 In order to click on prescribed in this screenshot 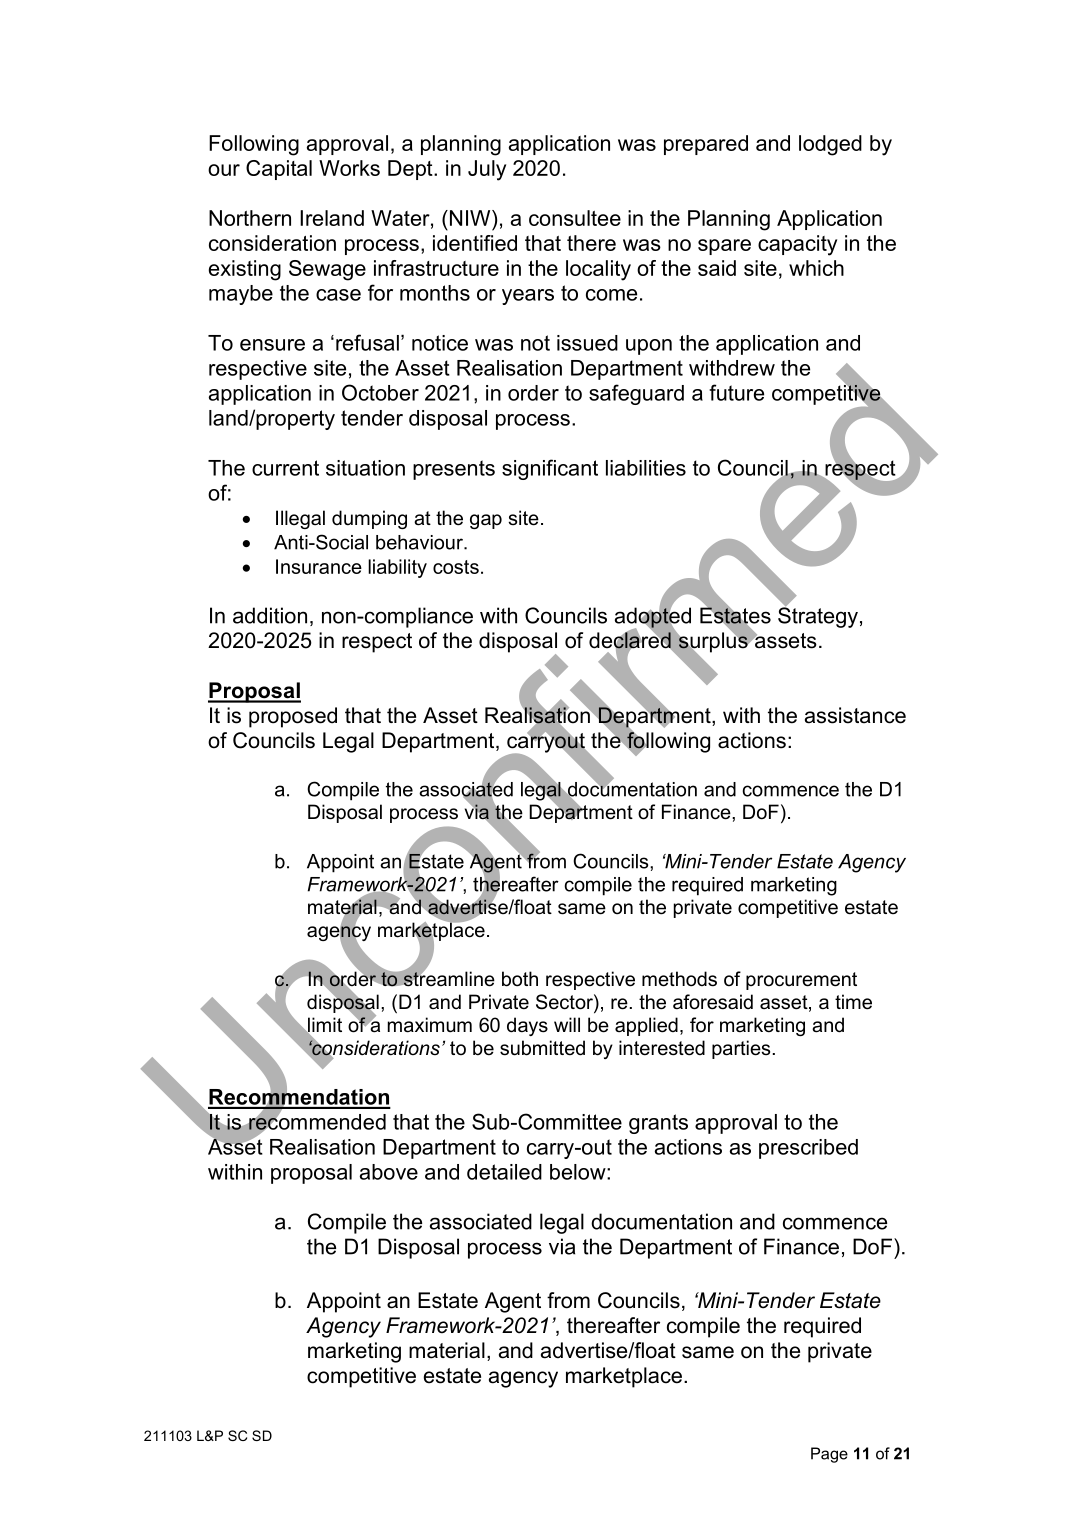, I will do `click(808, 1149)`.
